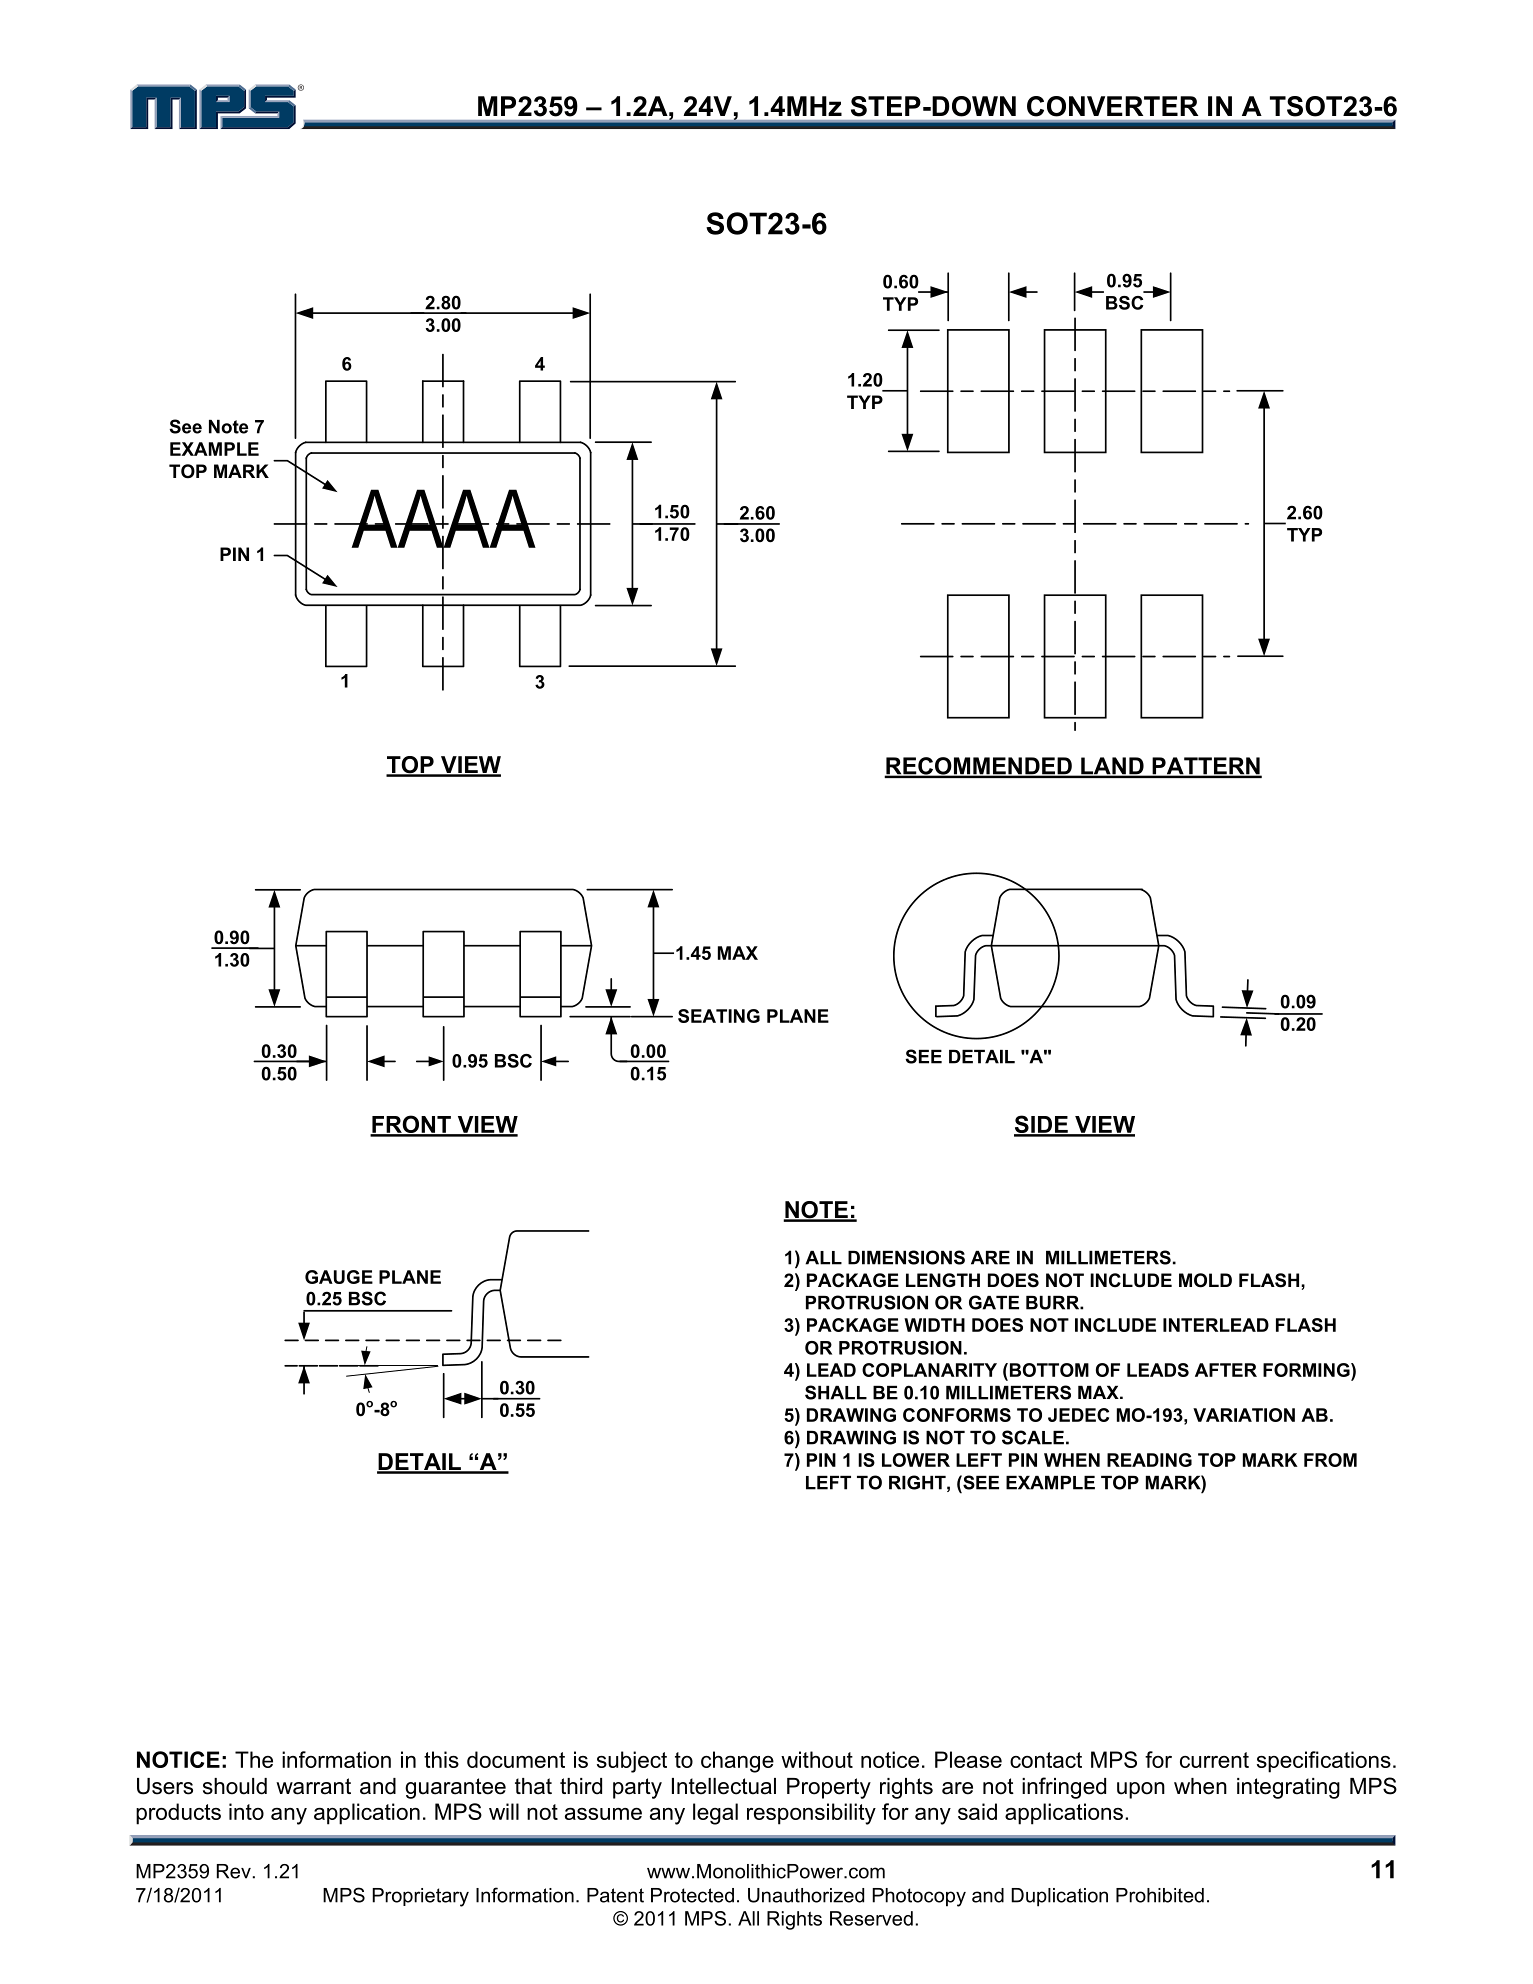 This image has width=1533, height=1984. I want to click on PATTERN, so click(1206, 767).
